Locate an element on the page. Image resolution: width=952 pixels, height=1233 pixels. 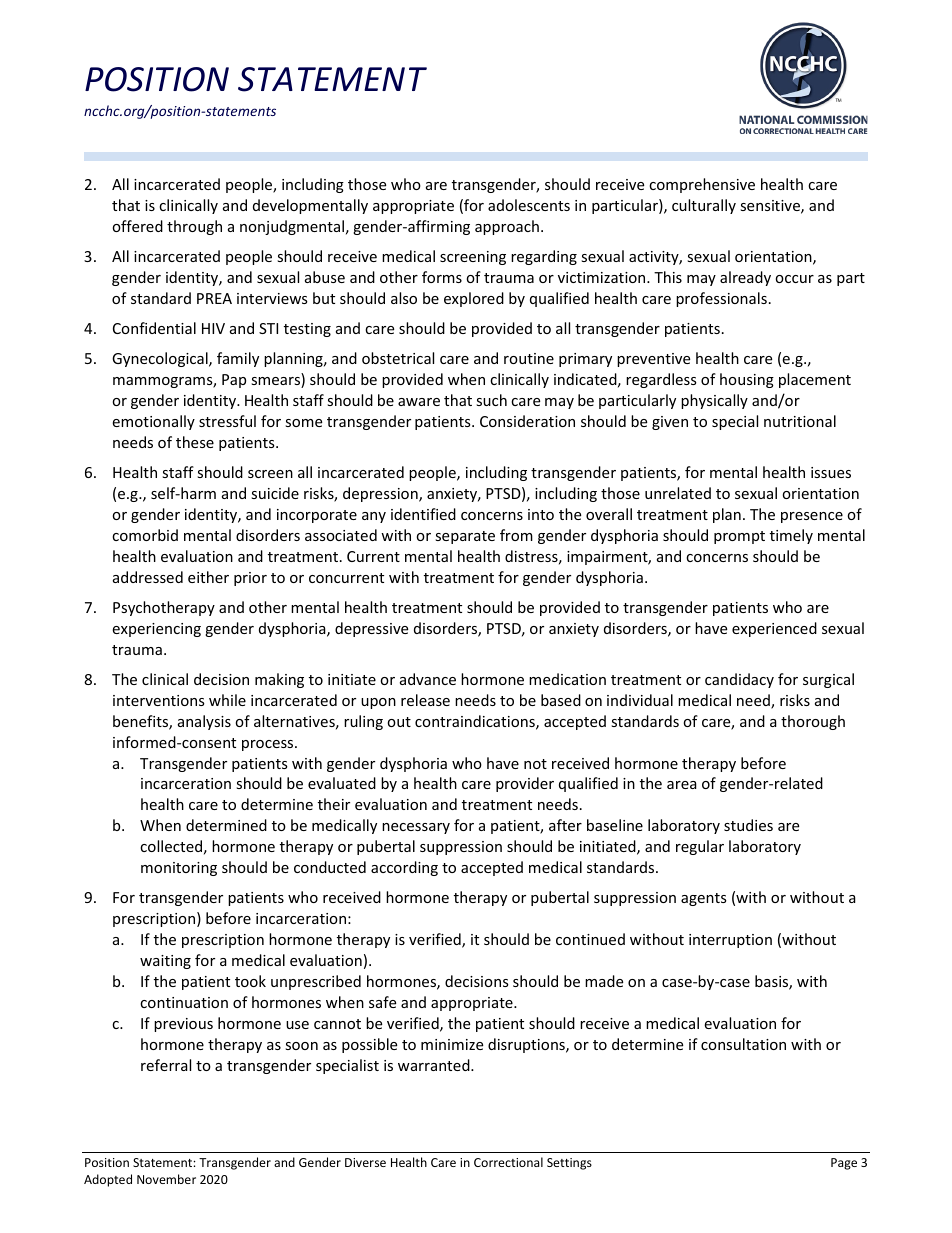
advance is located at coordinates (428, 679).
